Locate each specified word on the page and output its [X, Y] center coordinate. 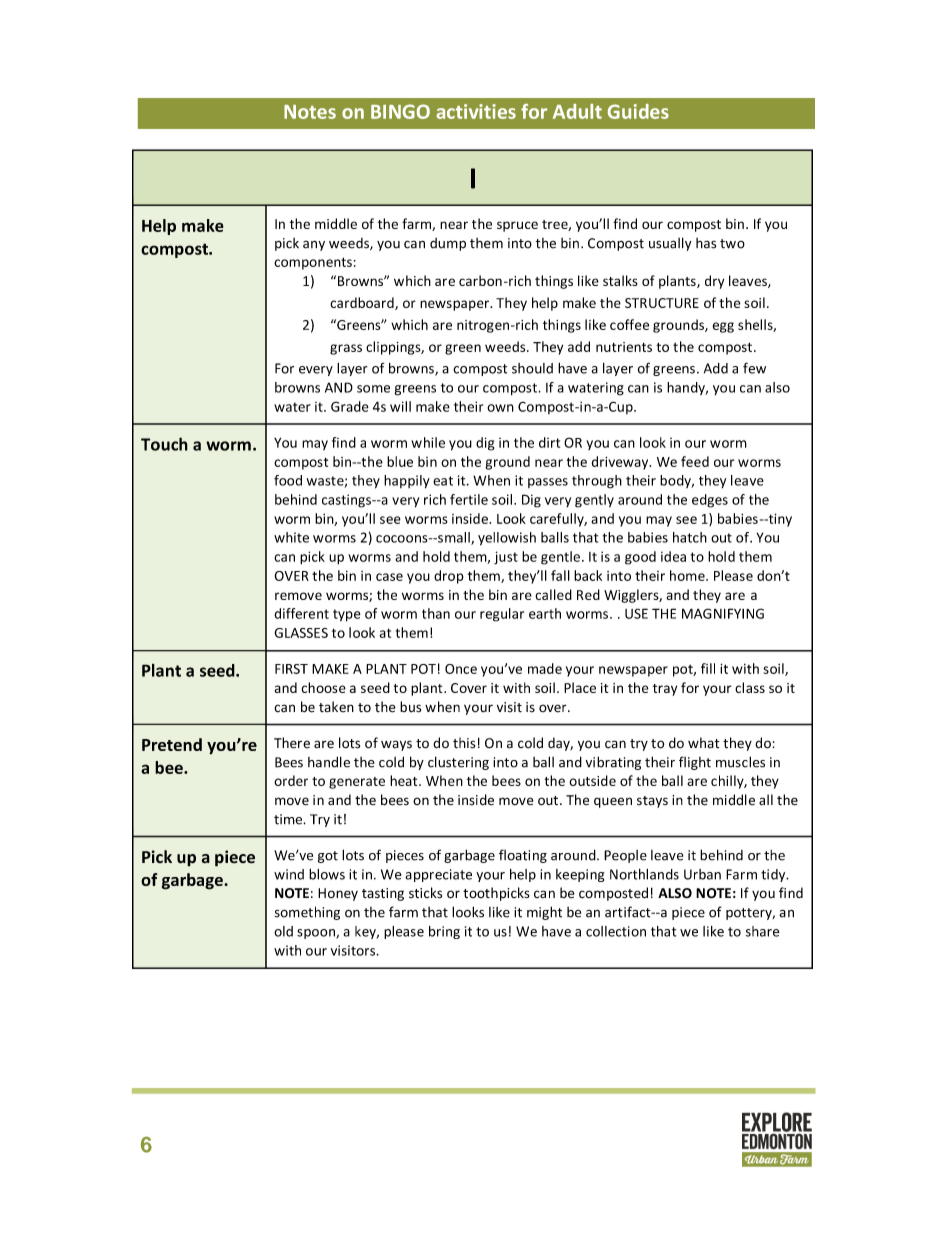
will [400, 406]
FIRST [291, 669]
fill [708, 668]
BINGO [400, 111]
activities [476, 111]
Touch [164, 444]
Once [461, 669]
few [754, 368]
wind [289, 874]
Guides [638, 111]
